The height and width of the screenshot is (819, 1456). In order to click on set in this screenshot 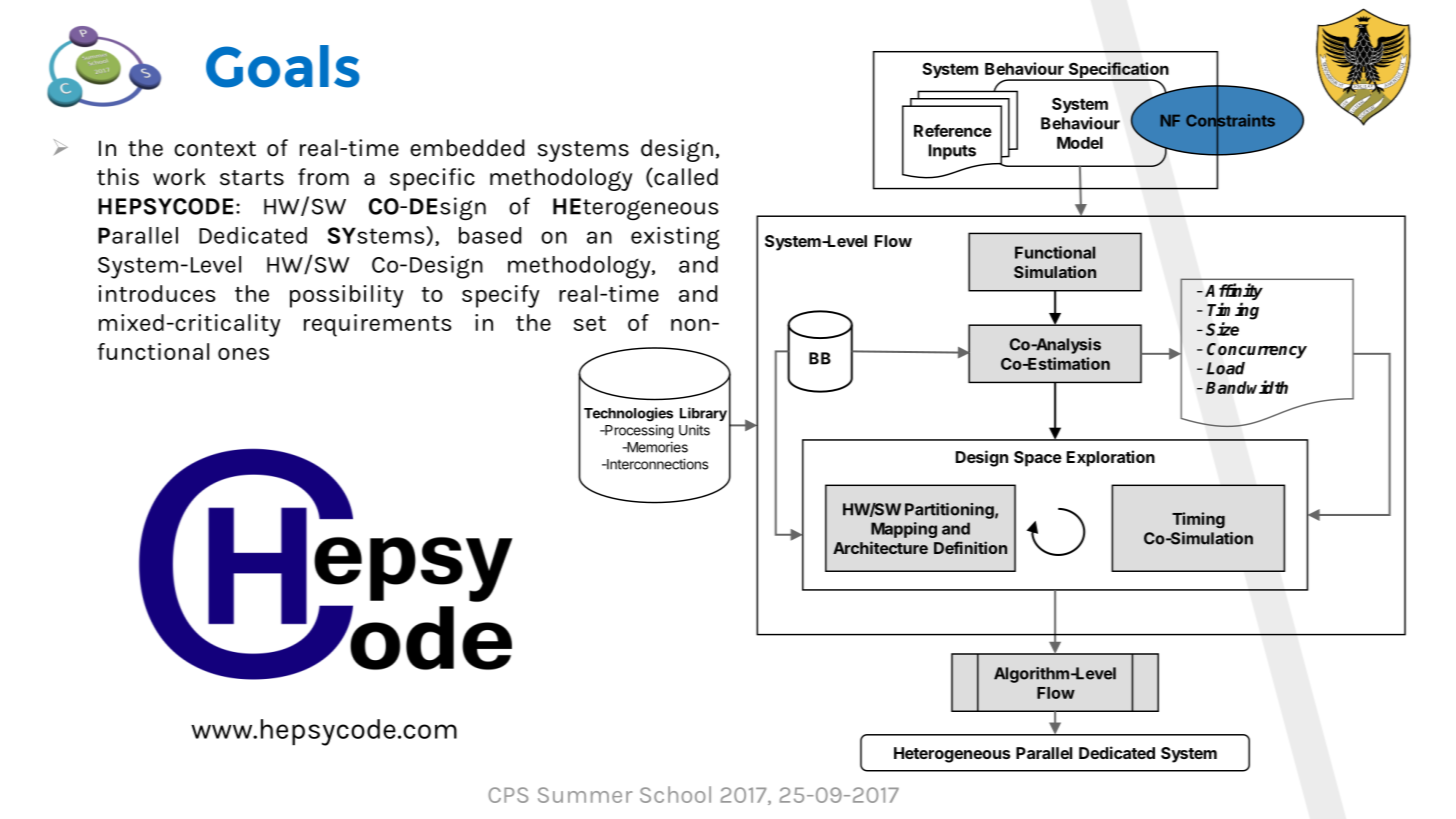, I will do `click(590, 323)`.
